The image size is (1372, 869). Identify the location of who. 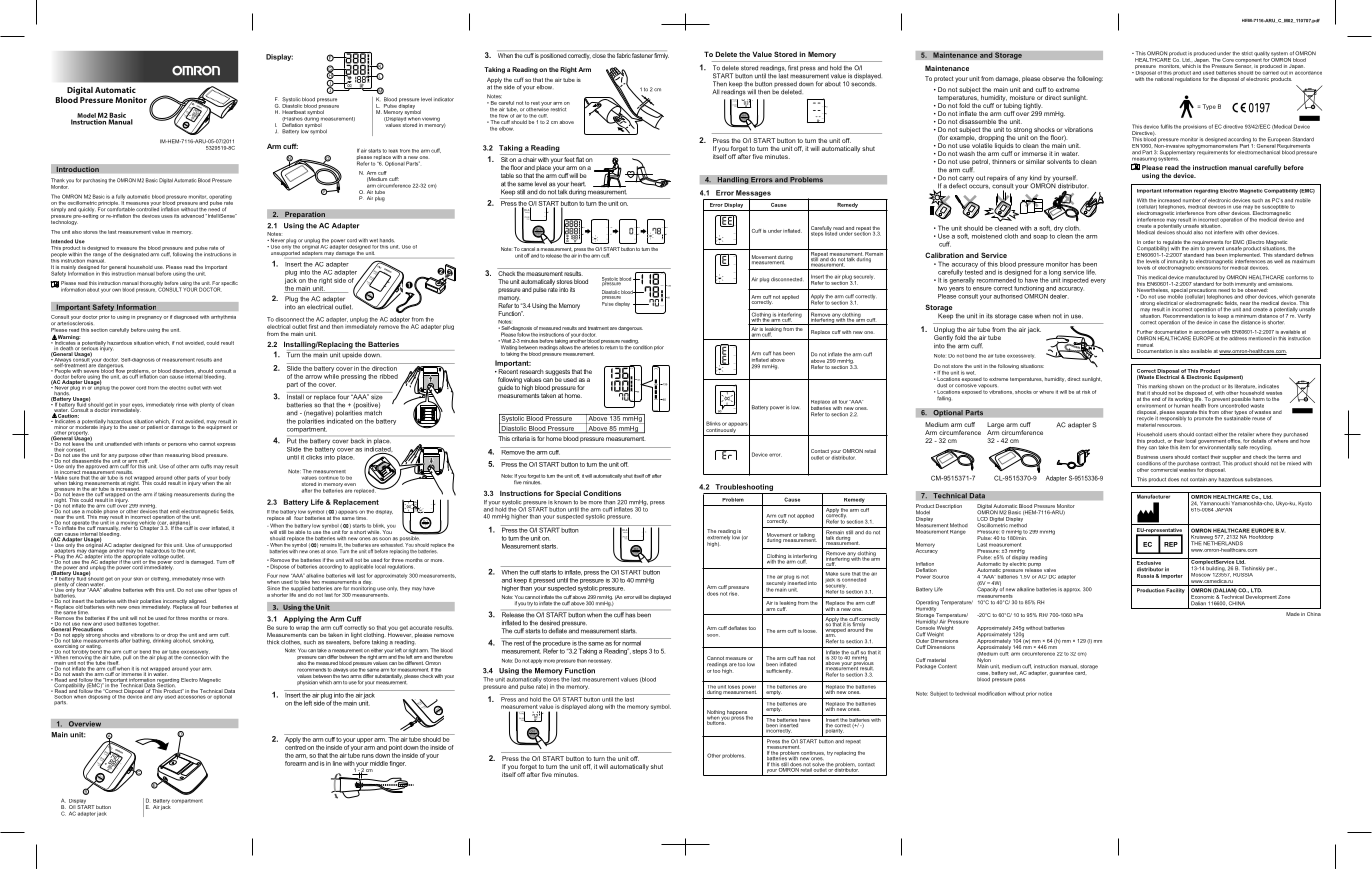
(193, 444).
